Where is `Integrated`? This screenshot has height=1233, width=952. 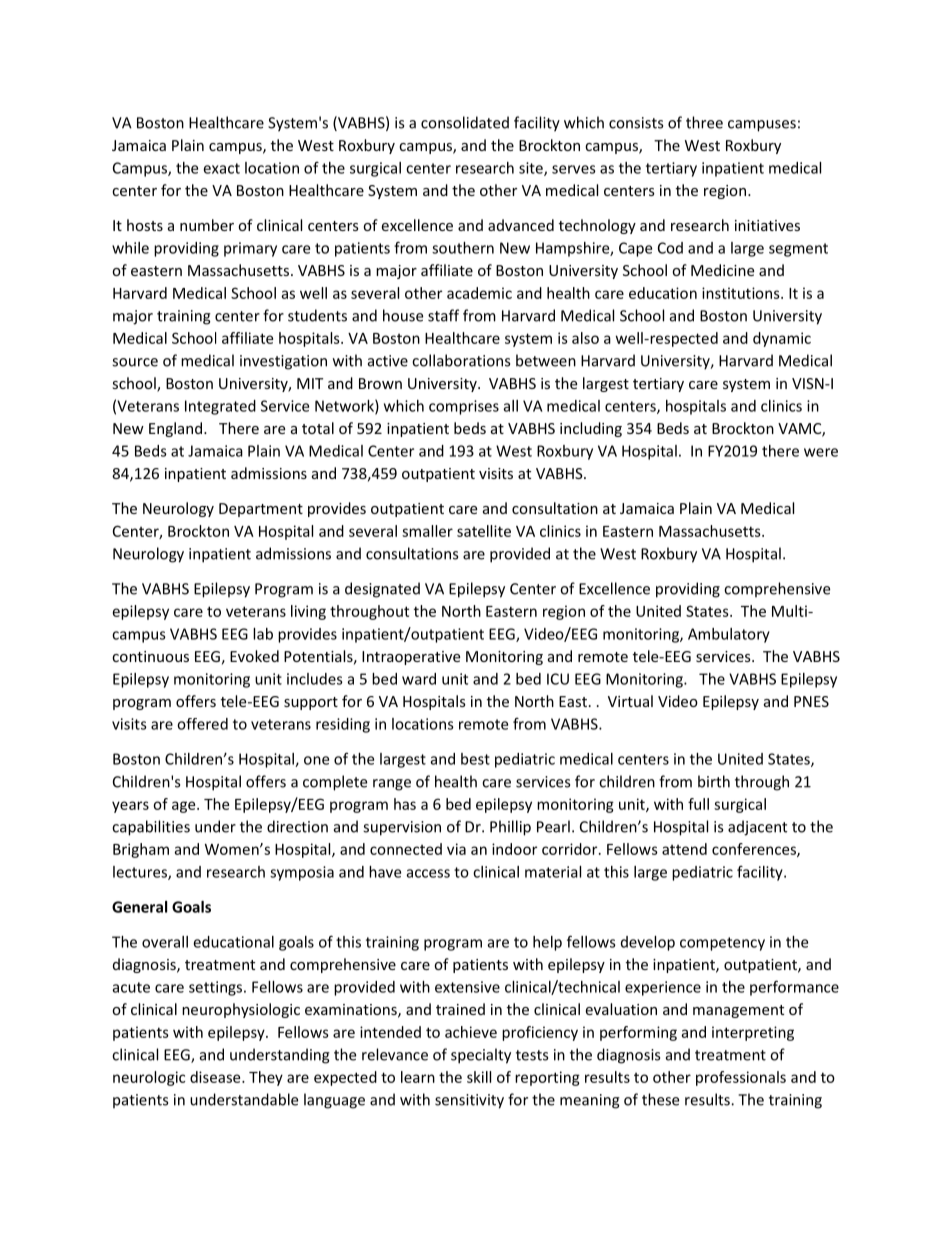
Integrated is located at coordinates (220, 407).
